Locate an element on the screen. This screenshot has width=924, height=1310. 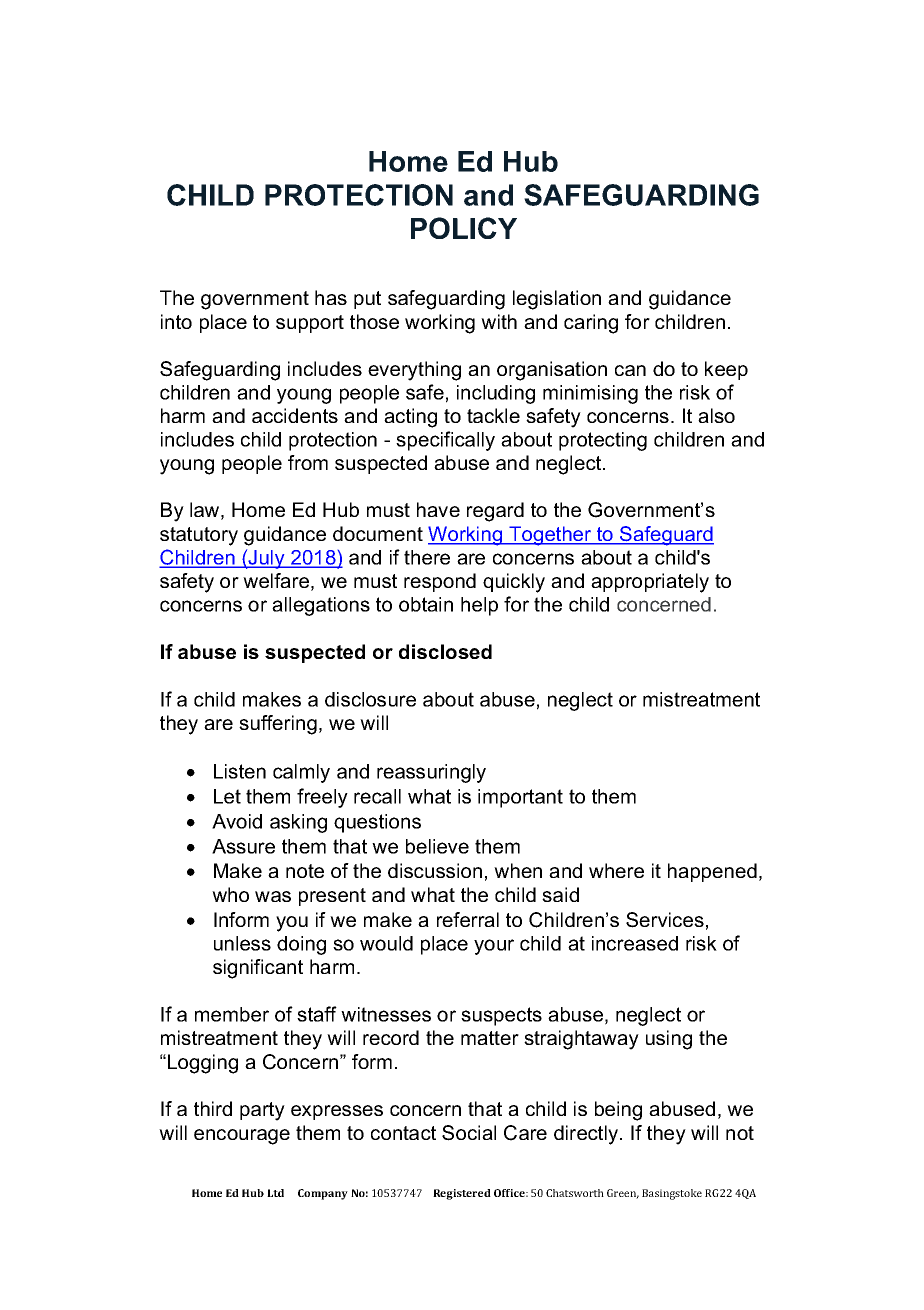
Registered is located at coordinates (462, 1194).
